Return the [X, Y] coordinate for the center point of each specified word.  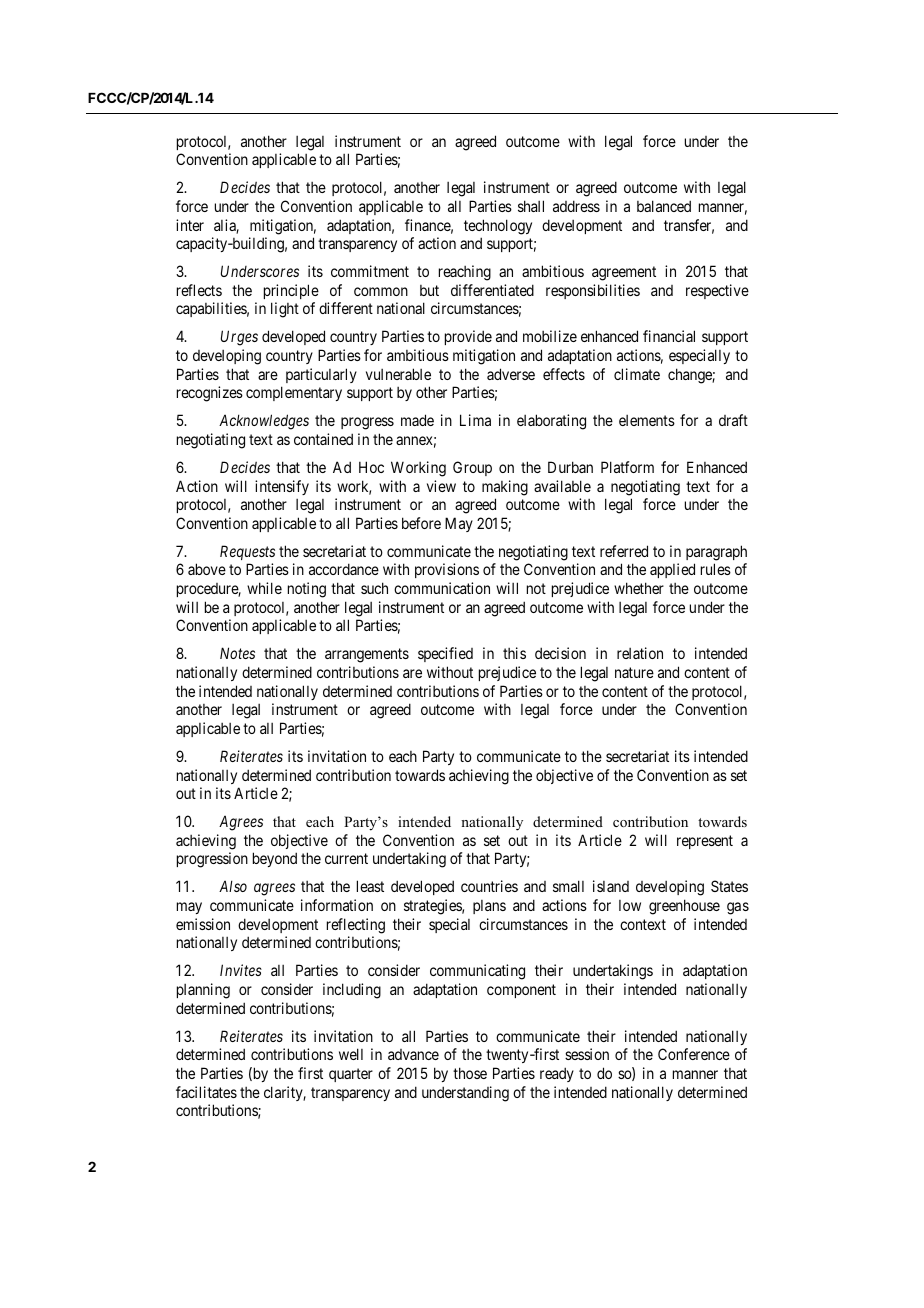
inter [190, 225]
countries [489, 886]
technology [498, 227]
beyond [275, 859]
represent [705, 842]
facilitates [206, 1092]
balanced [664, 206]
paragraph [716, 553]
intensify [282, 487]
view [441, 486]
